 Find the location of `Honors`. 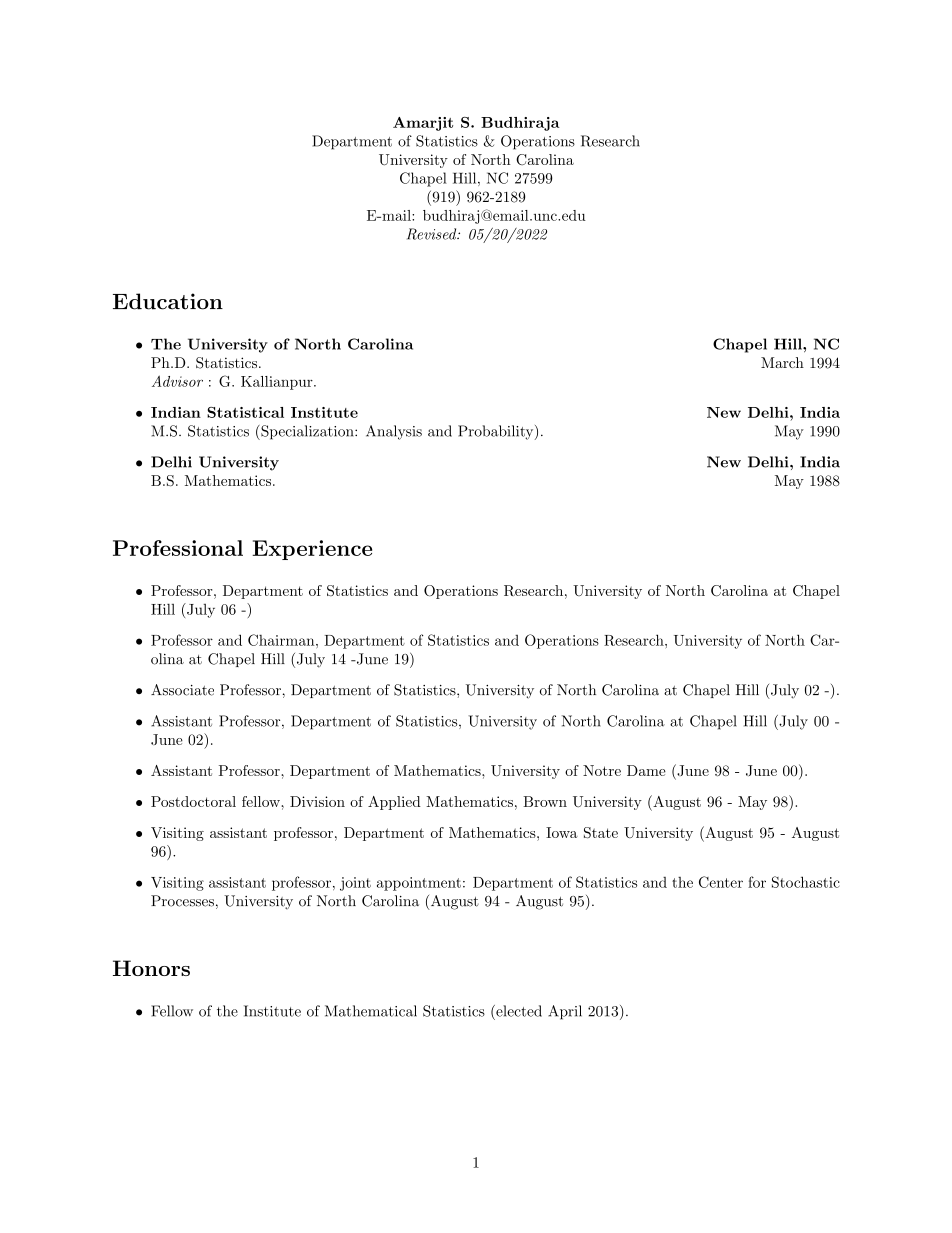

Honors is located at coordinates (151, 968).
